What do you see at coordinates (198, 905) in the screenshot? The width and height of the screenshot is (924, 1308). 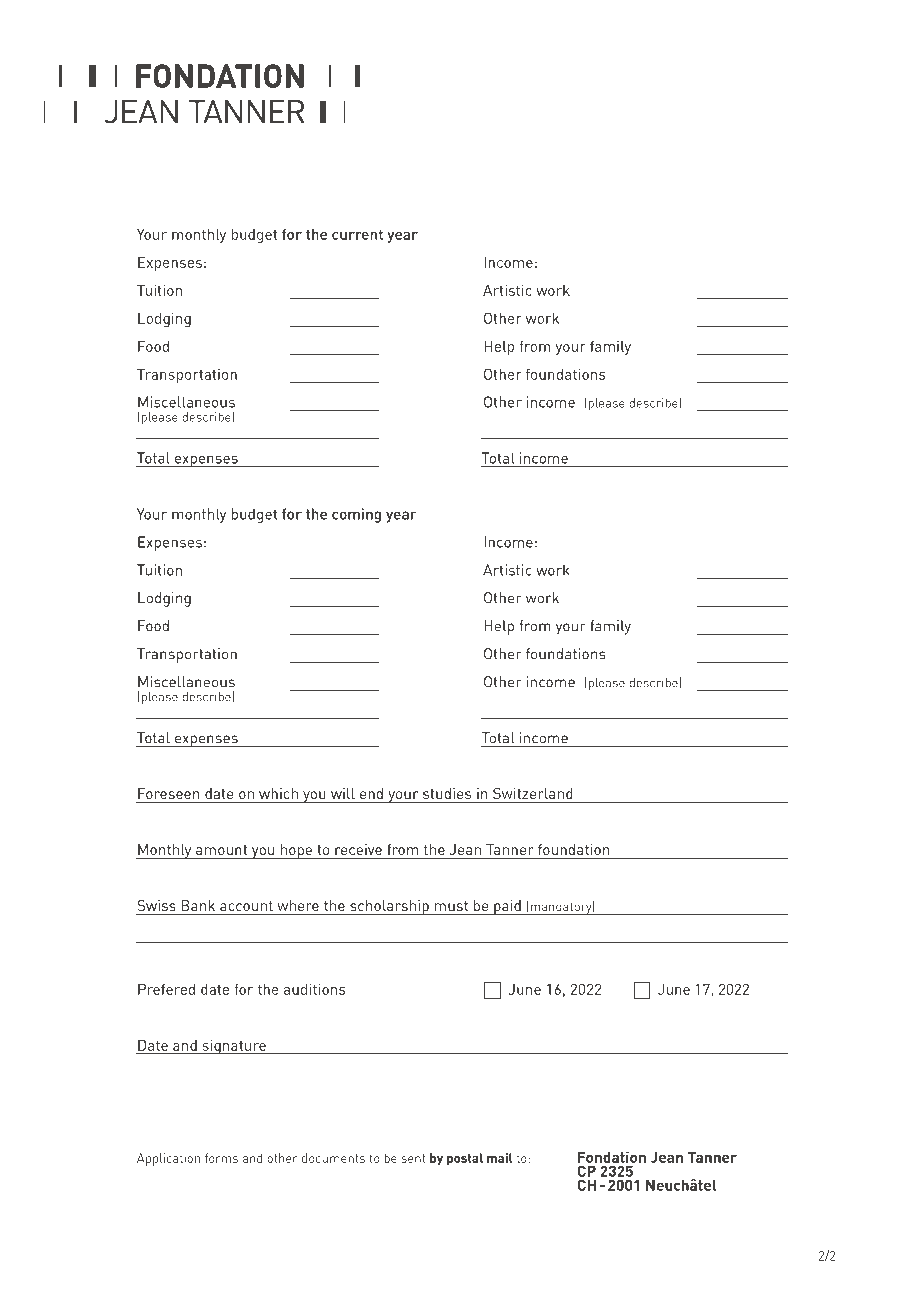 I see `Bank` at bounding box center [198, 905].
